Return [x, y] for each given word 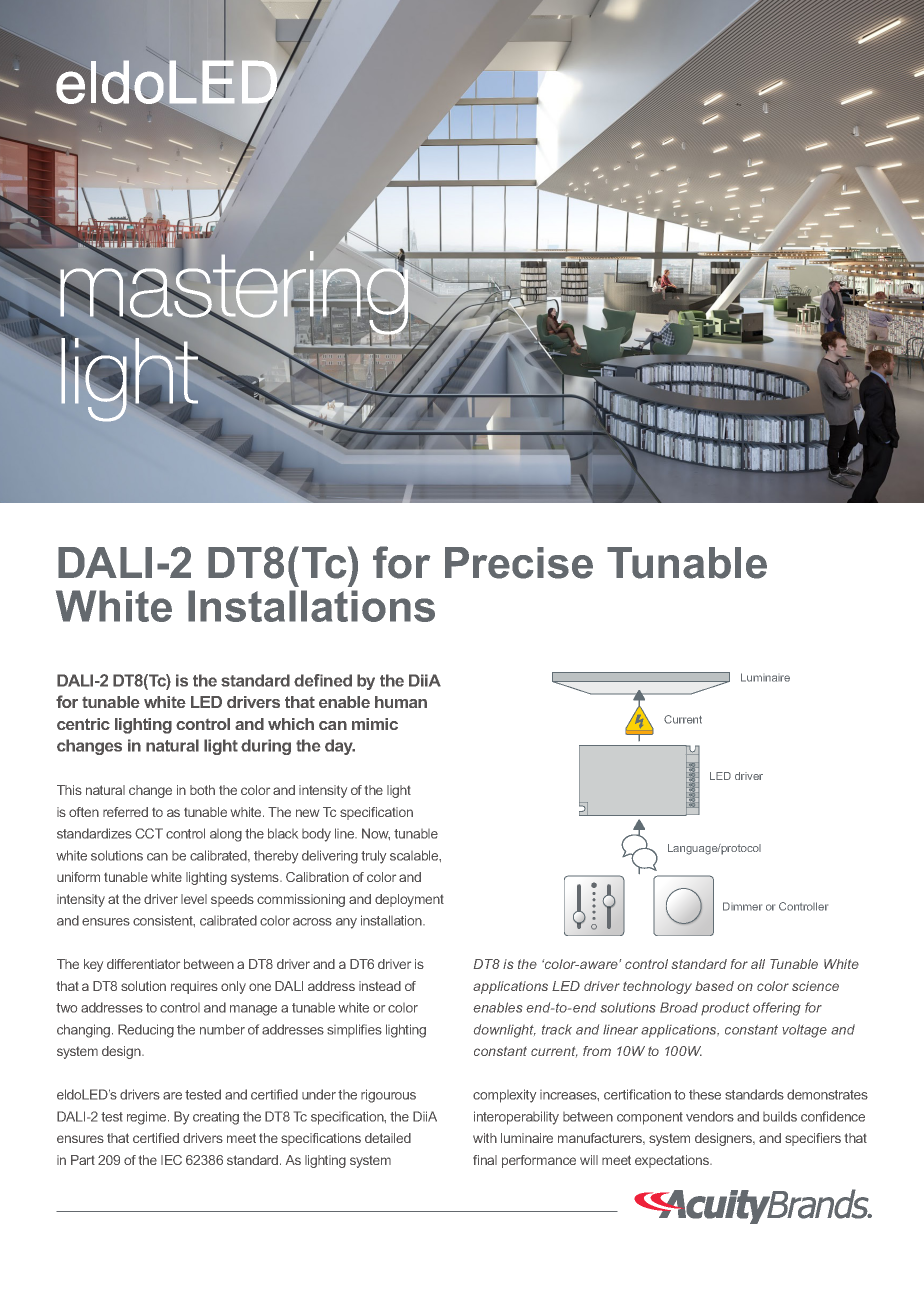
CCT [149, 833]
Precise [519, 563]
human [401, 702]
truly [373, 857]
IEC [171, 1160]
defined [323, 680]
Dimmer [742, 906]
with [485, 1138]
